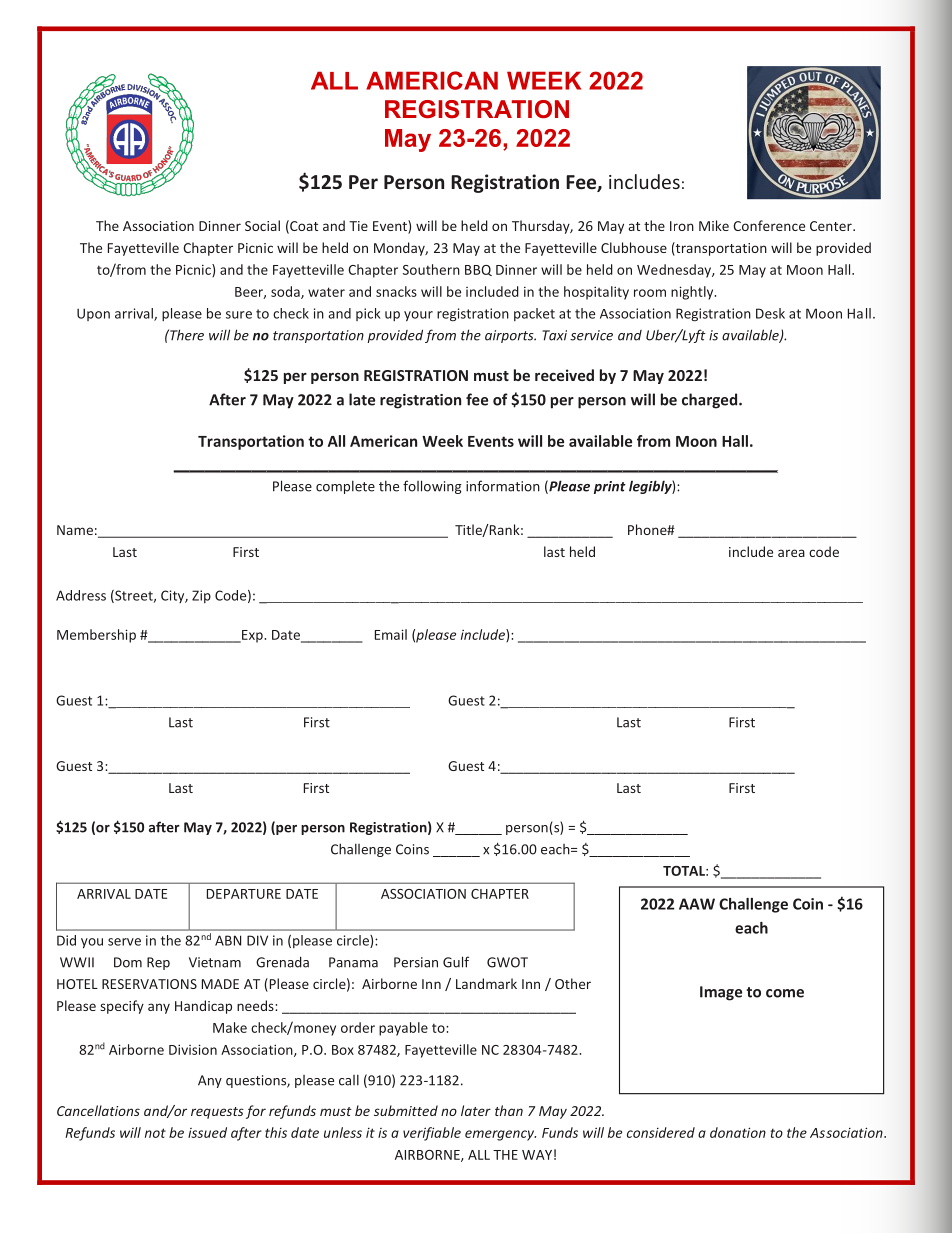 Image resolution: width=952 pixels, height=1233 pixels. What do you see at coordinates (155, 1133) in the screenshot?
I see `not` at bounding box center [155, 1133].
